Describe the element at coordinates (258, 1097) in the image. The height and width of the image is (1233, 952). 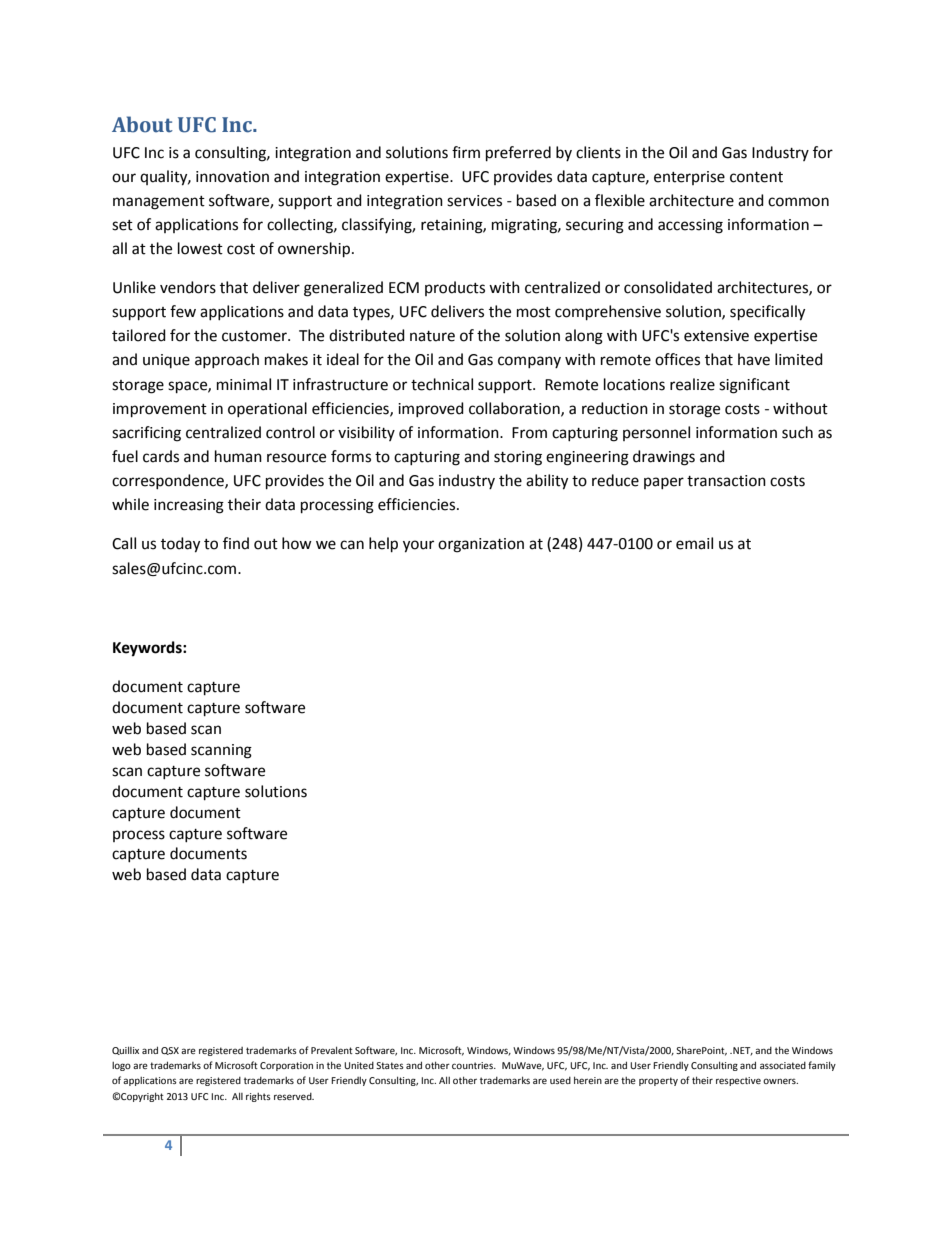
I see `rights` at that location.
